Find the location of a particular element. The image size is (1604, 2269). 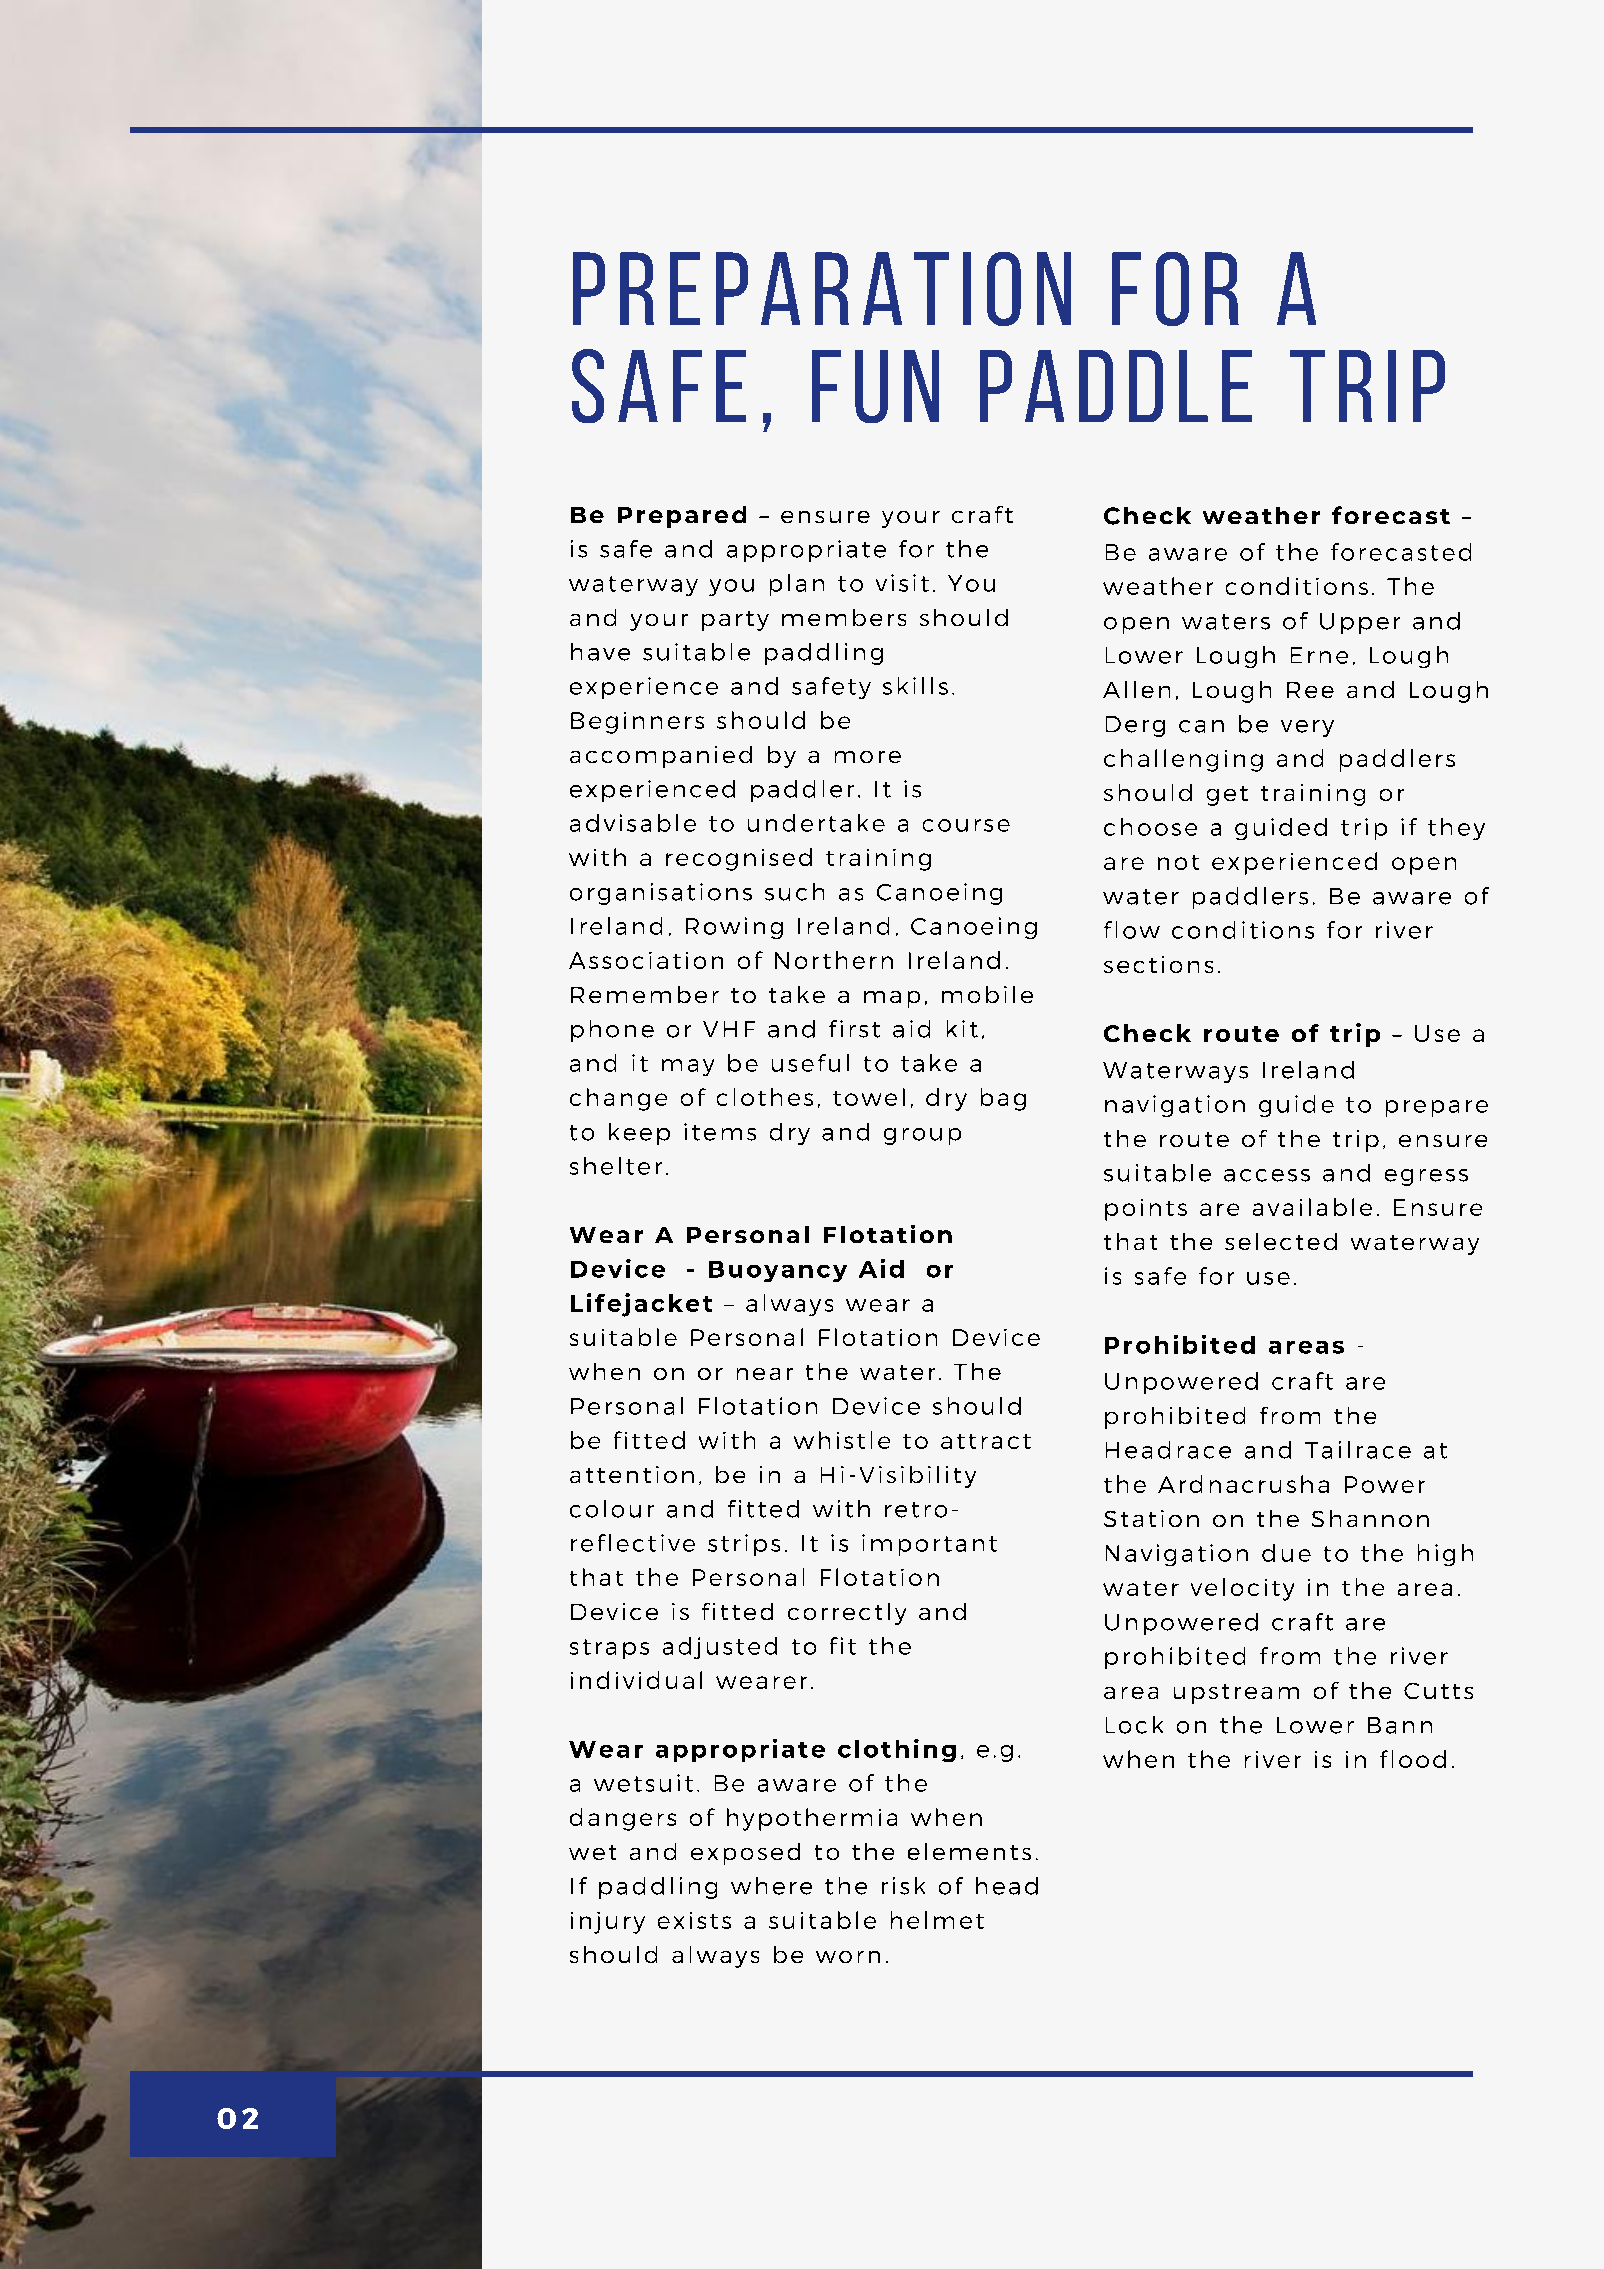

recognised is located at coordinates (739, 859).
